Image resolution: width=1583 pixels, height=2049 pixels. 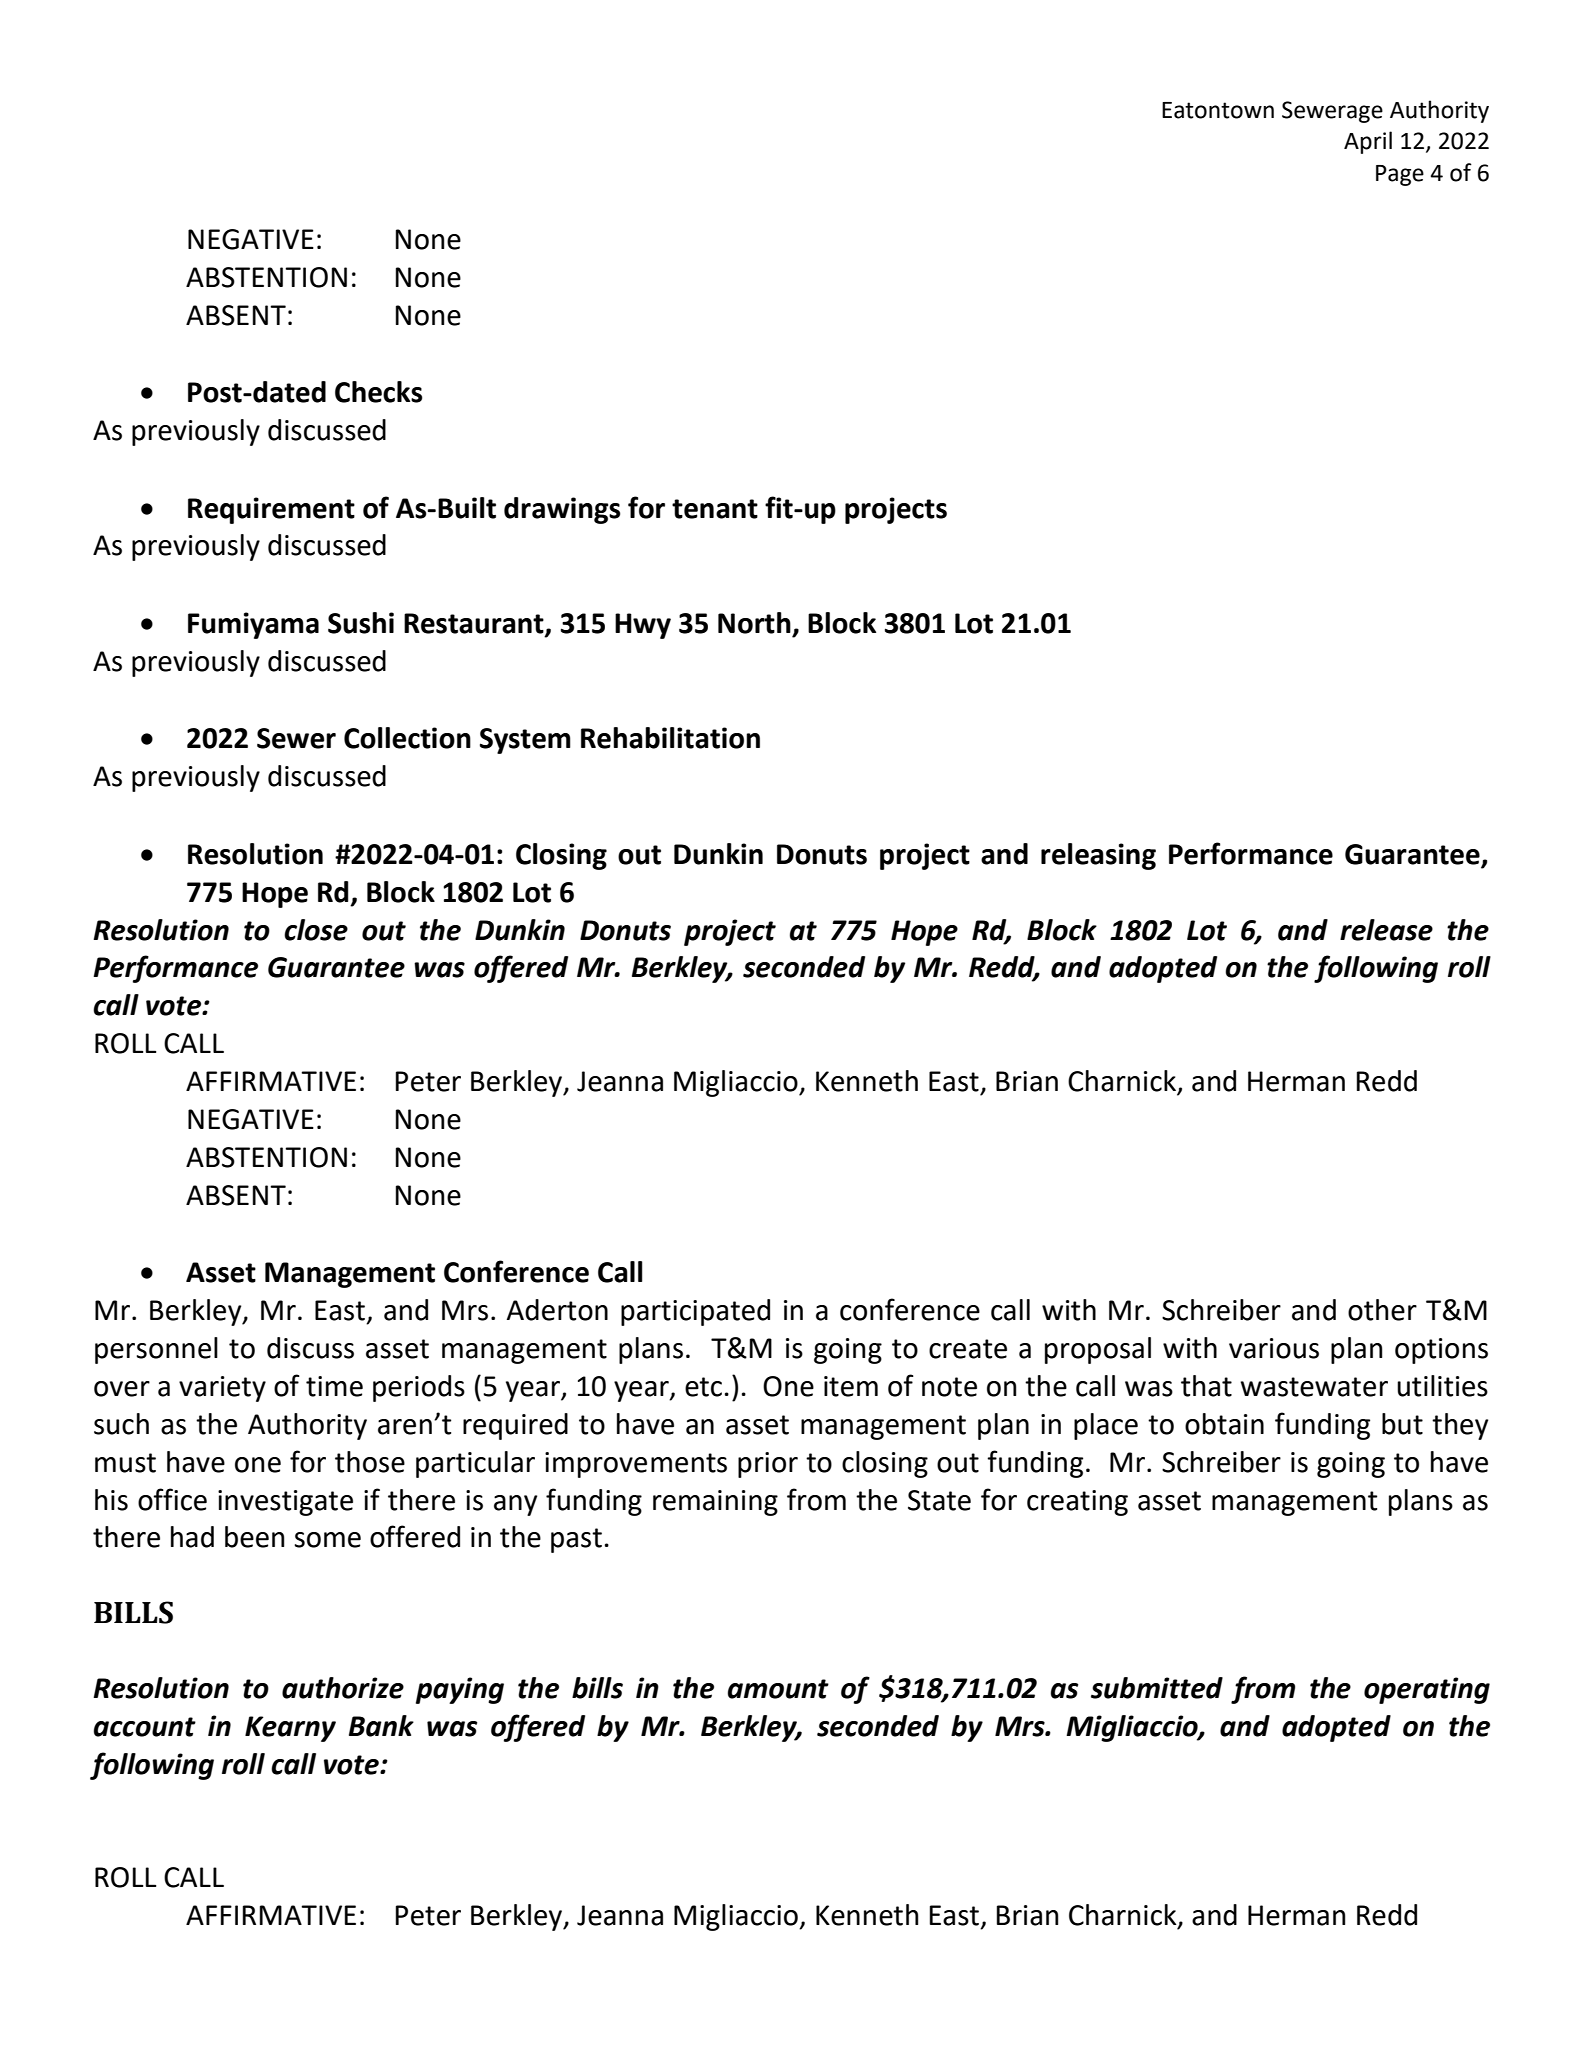 What do you see at coordinates (715, 509) in the document?
I see `tenant` at bounding box center [715, 509].
